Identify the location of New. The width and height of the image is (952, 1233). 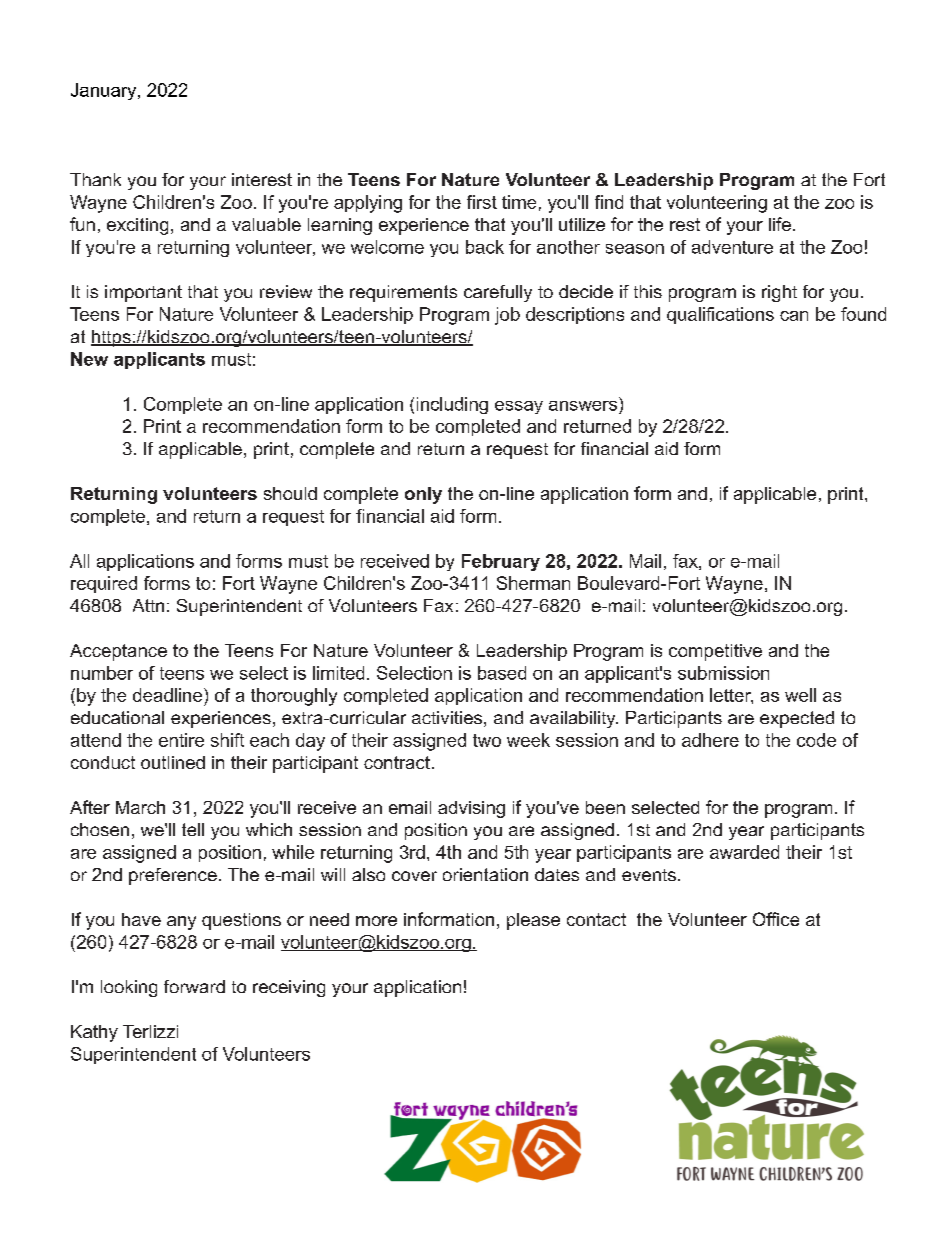
(89, 359).
